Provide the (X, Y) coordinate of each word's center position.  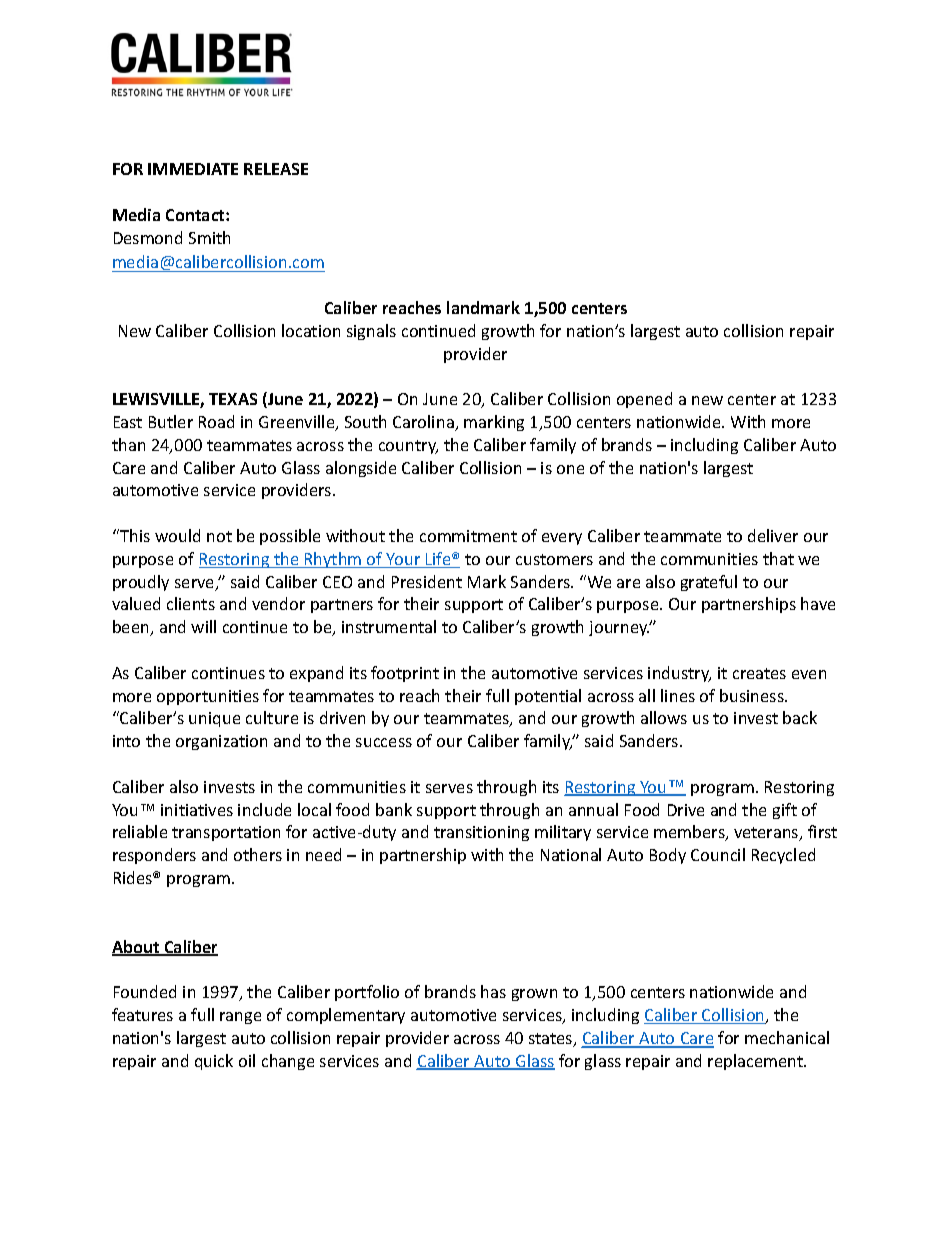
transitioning (481, 833)
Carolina (424, 423)
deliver (773, 535)
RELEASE (276, 169)
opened (644, 400)
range (240, 1018)
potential (548, 697)
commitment (468, 536)
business (753, 695)
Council (718, 854)
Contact (196, 215)
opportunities (208, 697)
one (570, 469)
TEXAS (233, 399)
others (258, 854)
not (219, 536)
